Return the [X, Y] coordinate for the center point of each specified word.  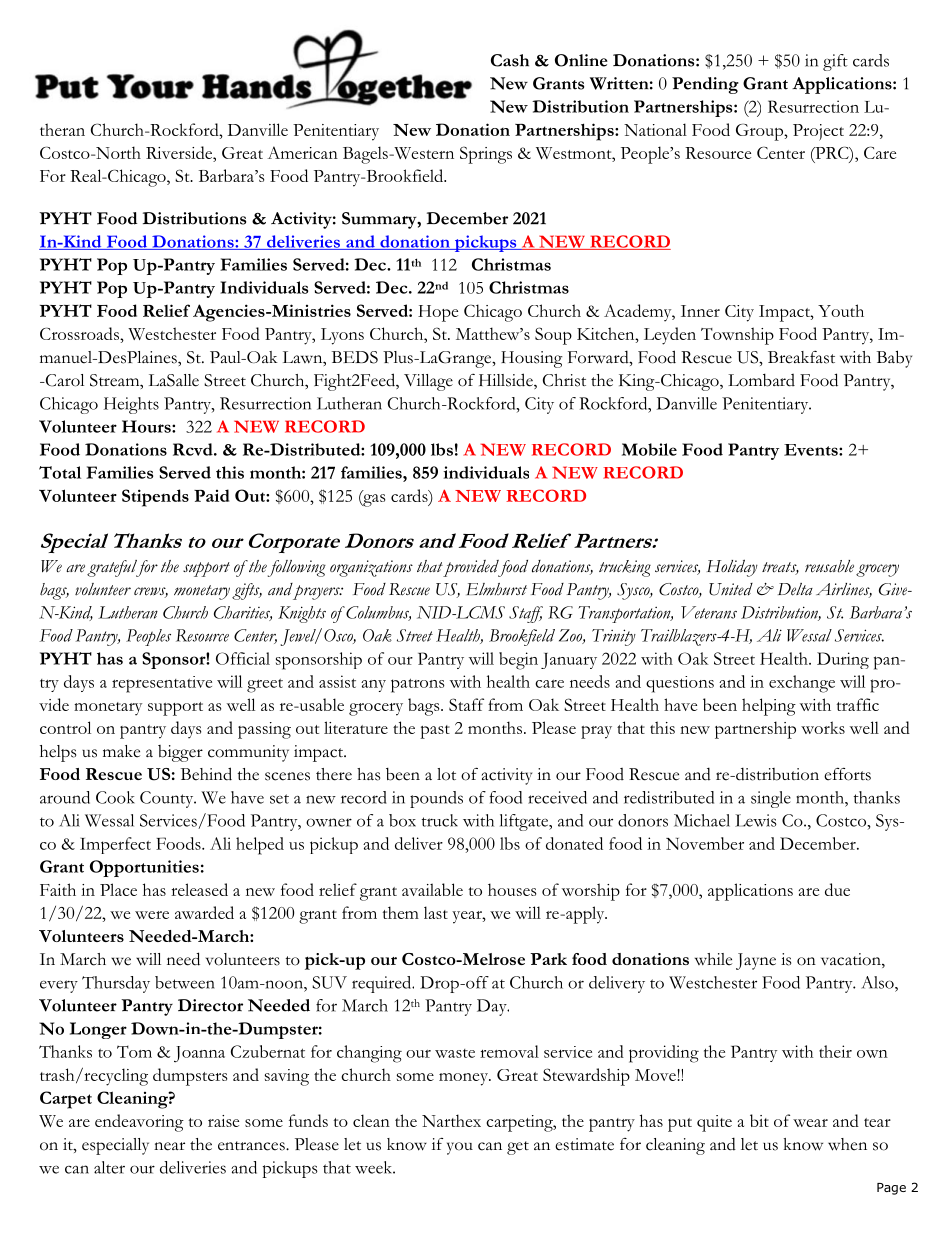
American [303, 152]
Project [818, 132]
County [168, 799]
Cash [510, 60]
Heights [131, 405]
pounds [436, 799]
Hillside [507, 381]
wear [810, 1123]
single [771, 799]
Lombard [761, 380]
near [169, 1146]
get [518, 1148]
